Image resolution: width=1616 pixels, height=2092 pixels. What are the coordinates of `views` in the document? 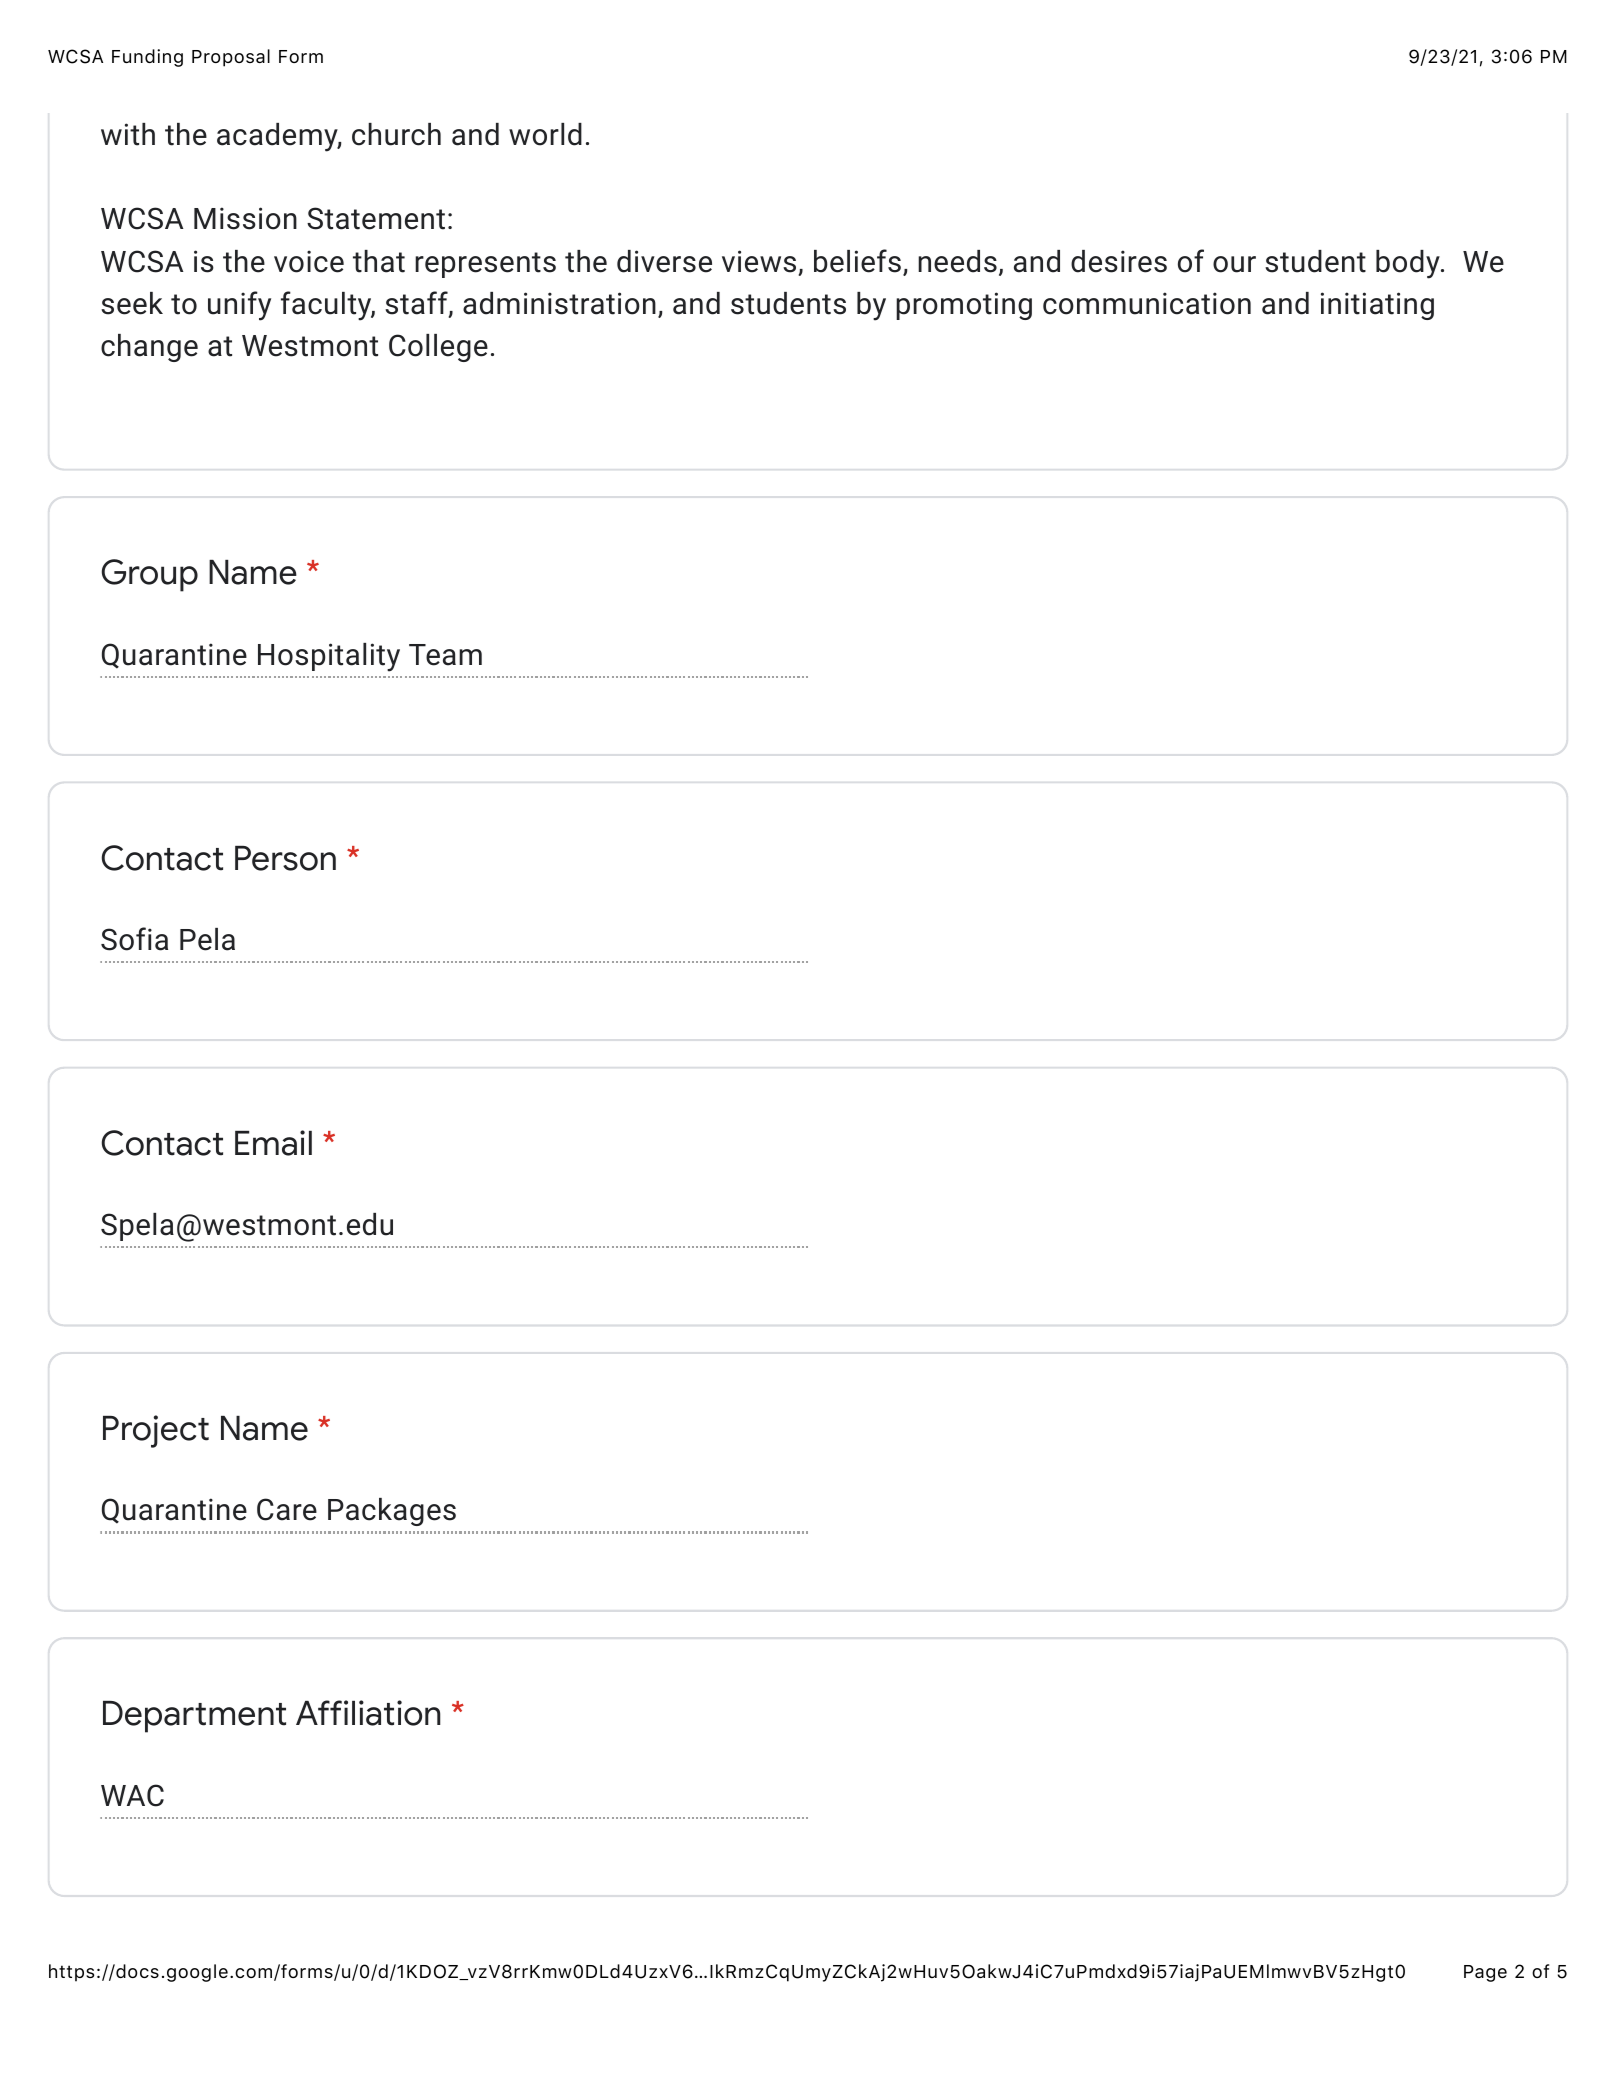 It's located at (759, 261).
